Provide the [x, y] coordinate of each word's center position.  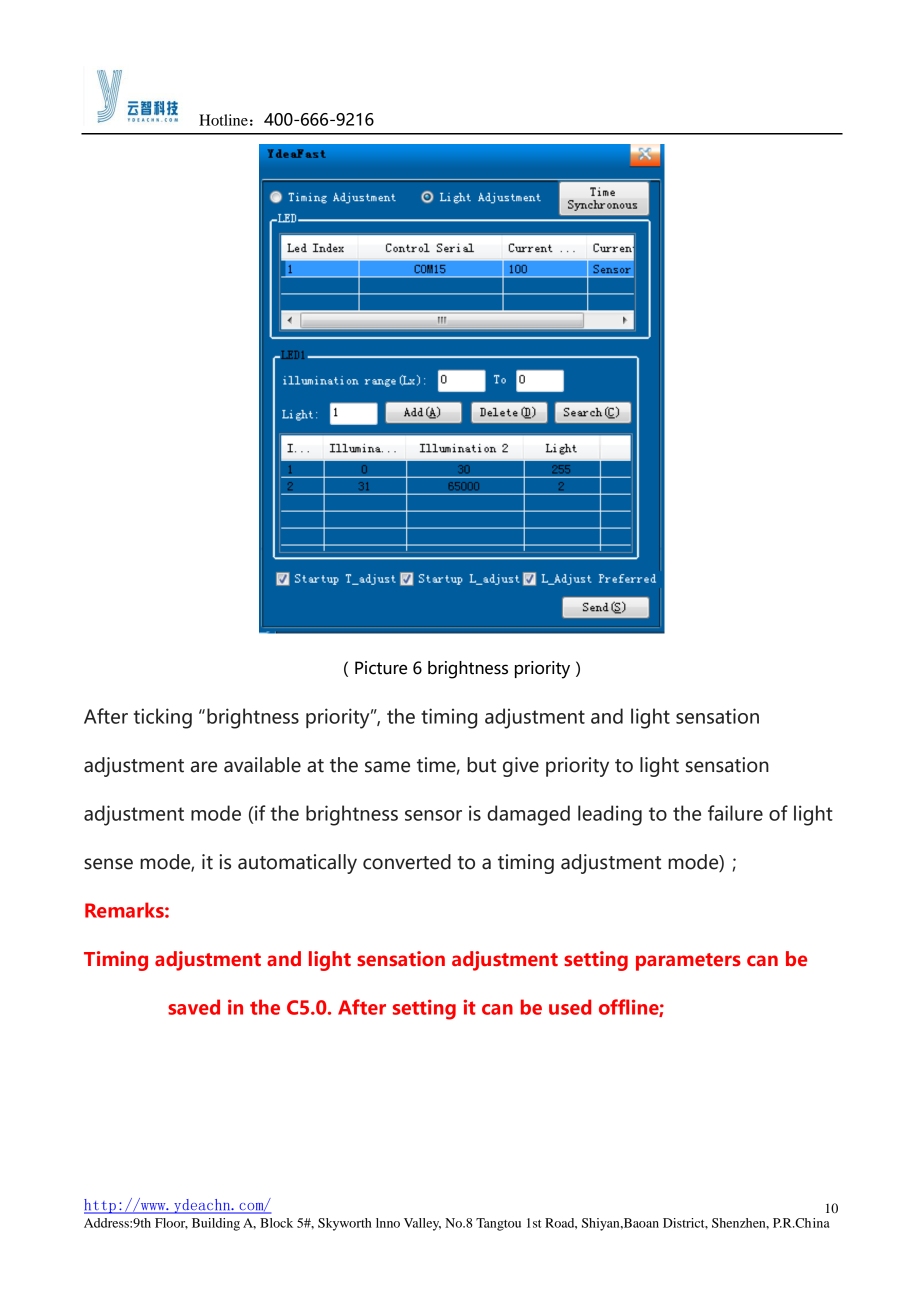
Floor [171, 1223]
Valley [422, 1224]
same [387, 767]
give [521, 767]
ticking [163, 718]
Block [276, 1223]
